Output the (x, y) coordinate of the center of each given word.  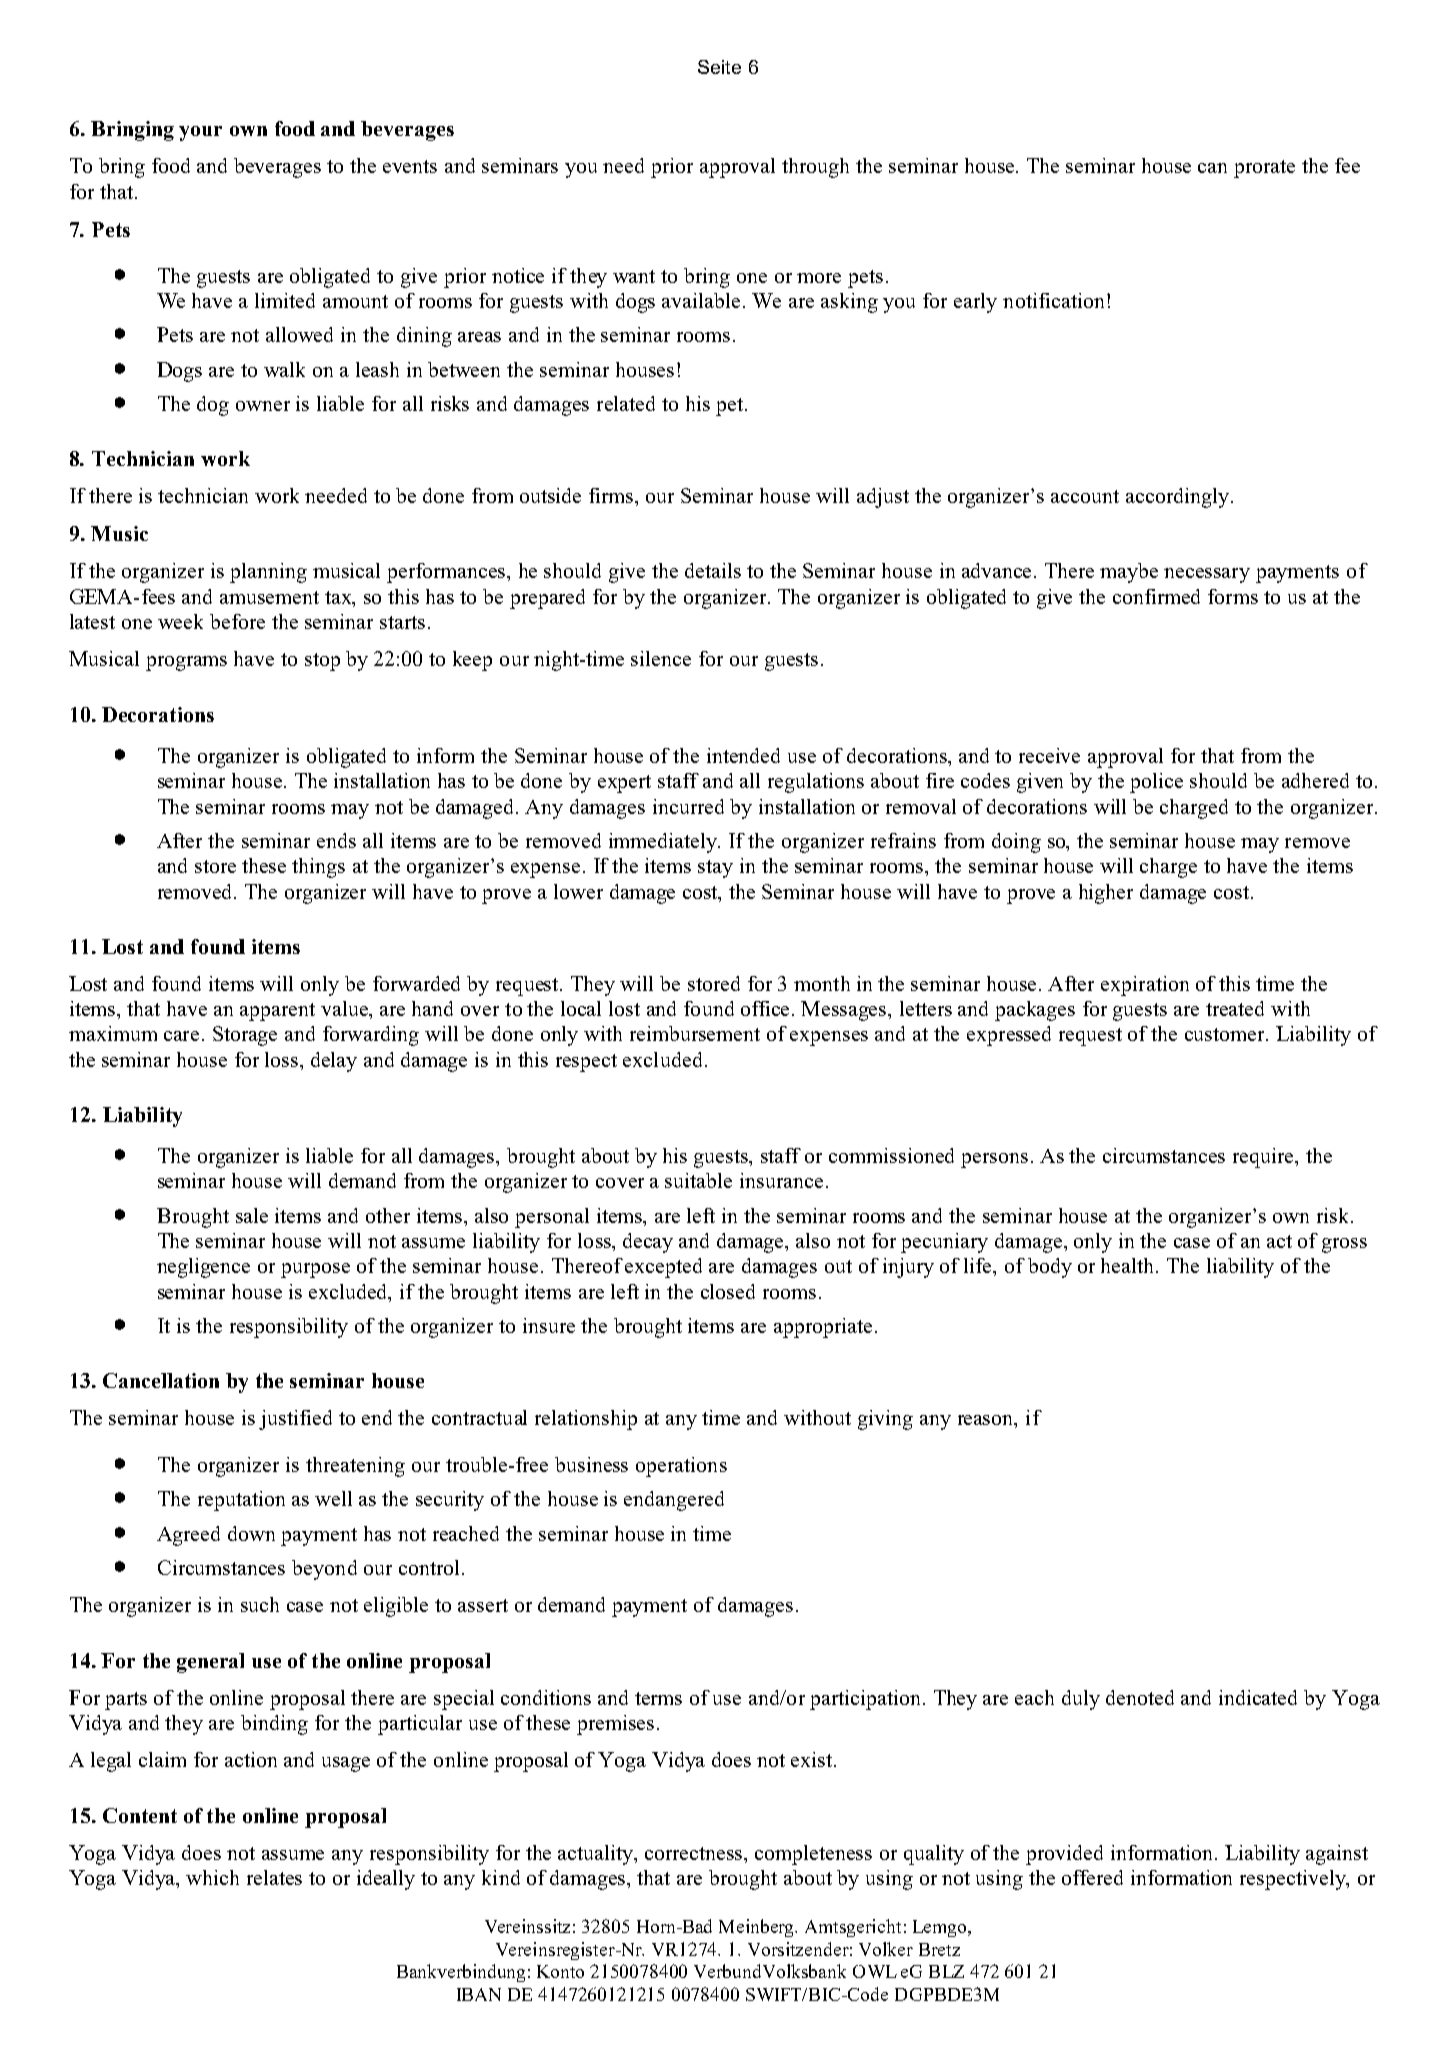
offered (1092, 1877)
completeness (813, 1855)
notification (1055, 300)
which (212, 1877)
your (200, 133)
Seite (719, 67)
